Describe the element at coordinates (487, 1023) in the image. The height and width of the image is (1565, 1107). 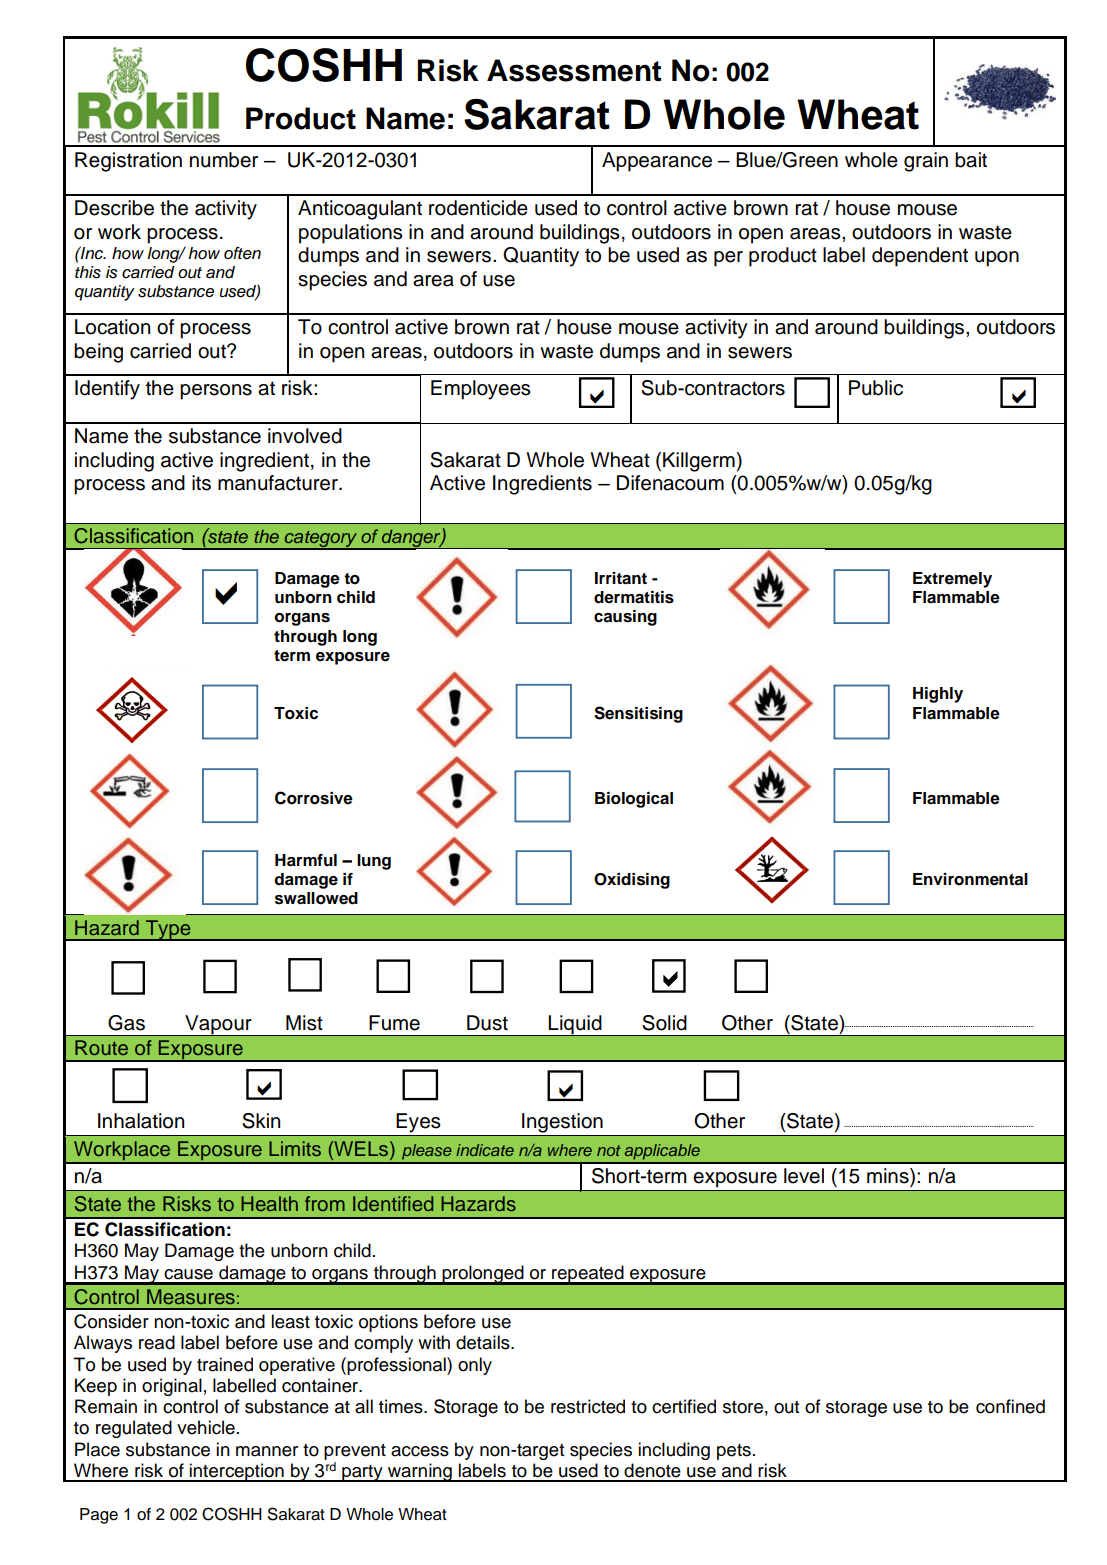
I see `Dust` at that location.
